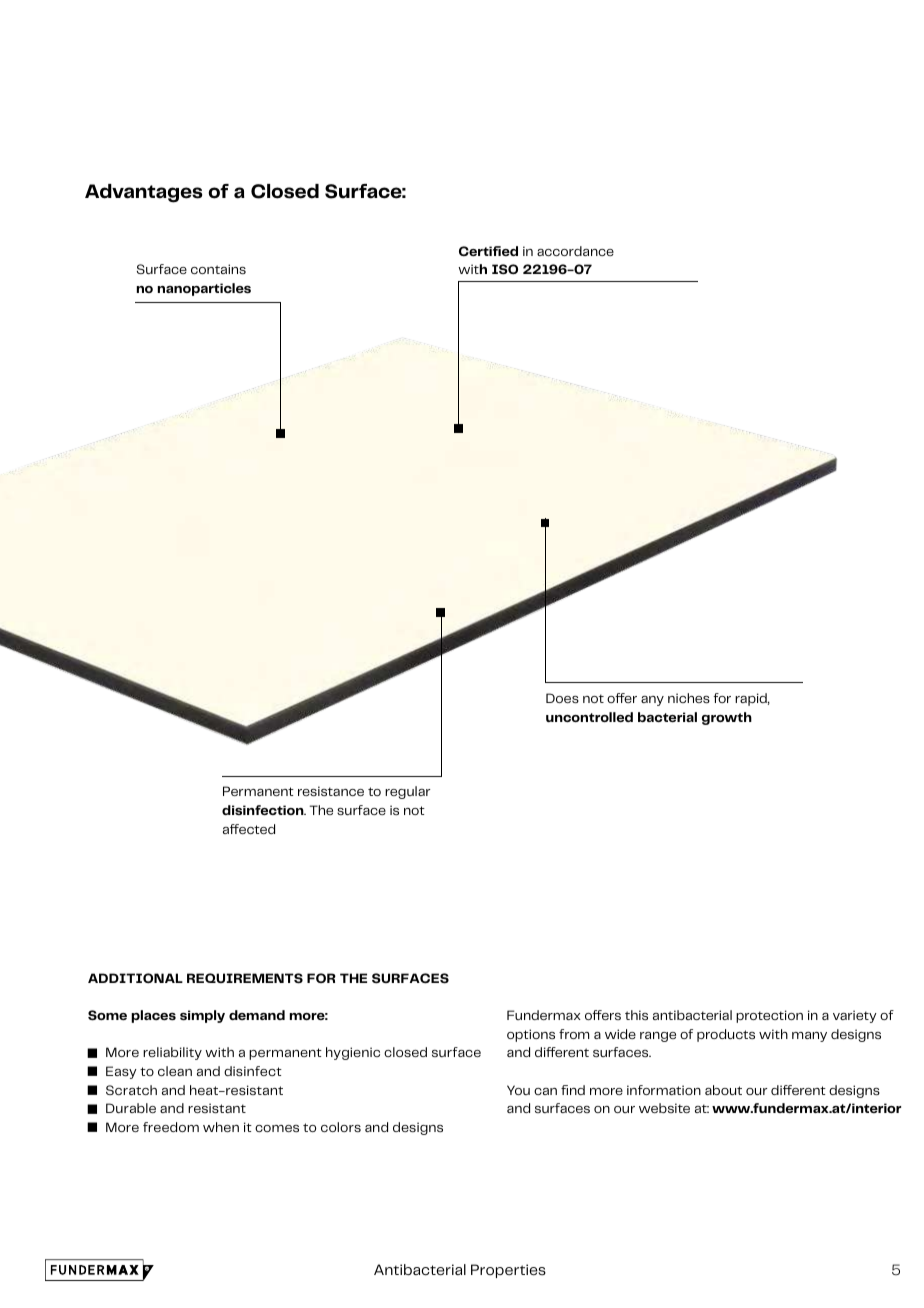 This screenshot has height=1308, width=924. Describe the element at coordinates (769, 1016) in the screenshot. I see `protection` at that location.
